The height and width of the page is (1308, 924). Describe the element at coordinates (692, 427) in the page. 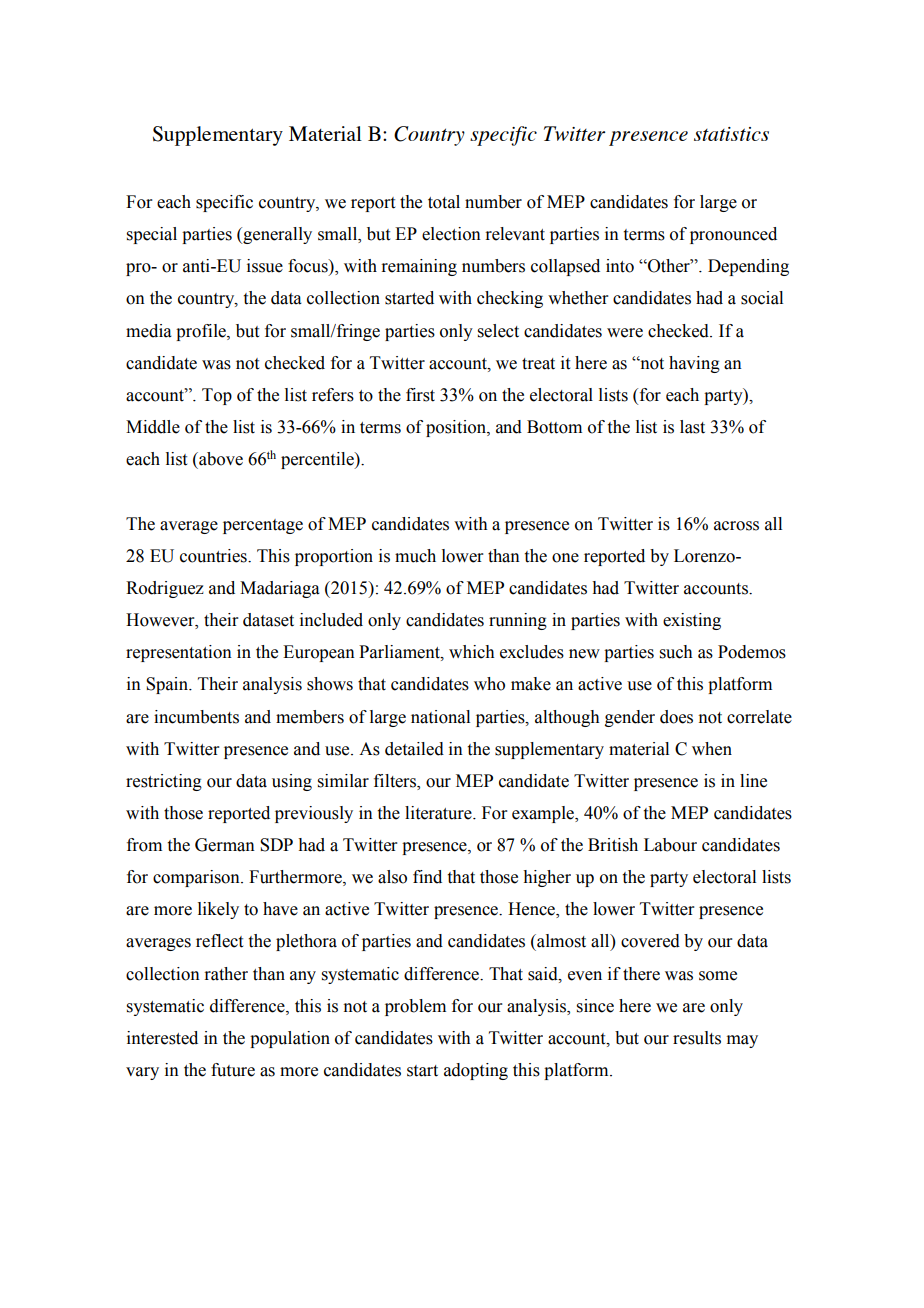

I see `last` at that location.
